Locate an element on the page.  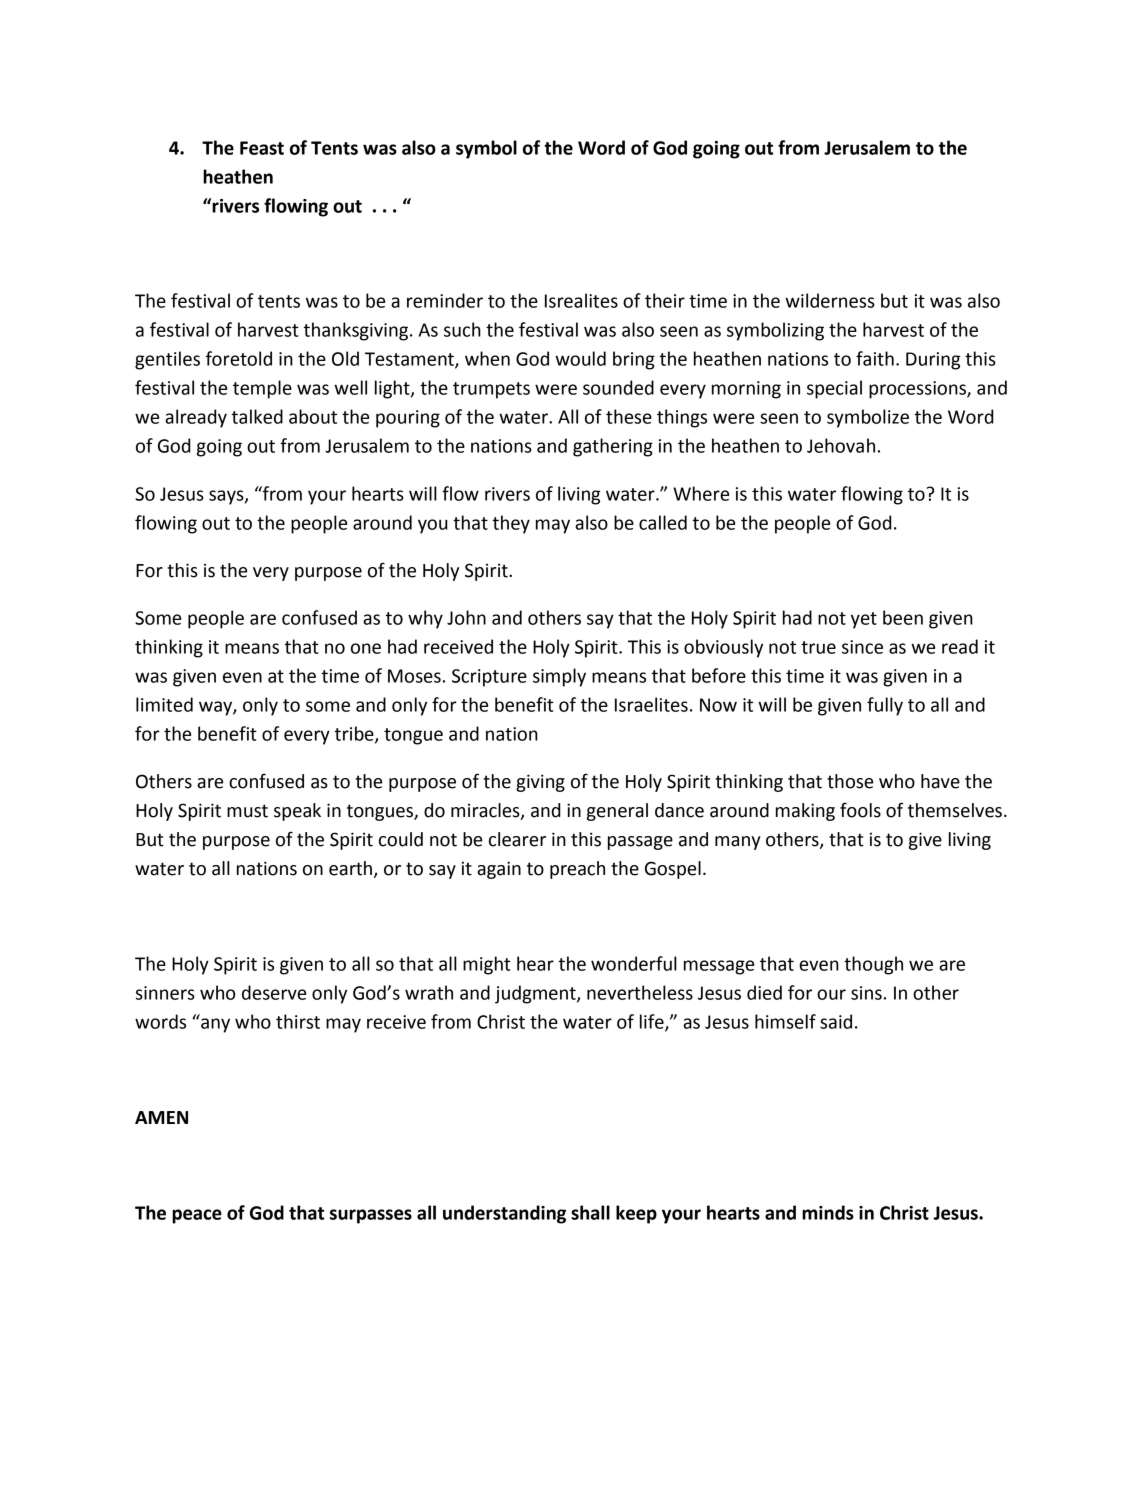
Isrealites is located at coordinates (581, 300).
